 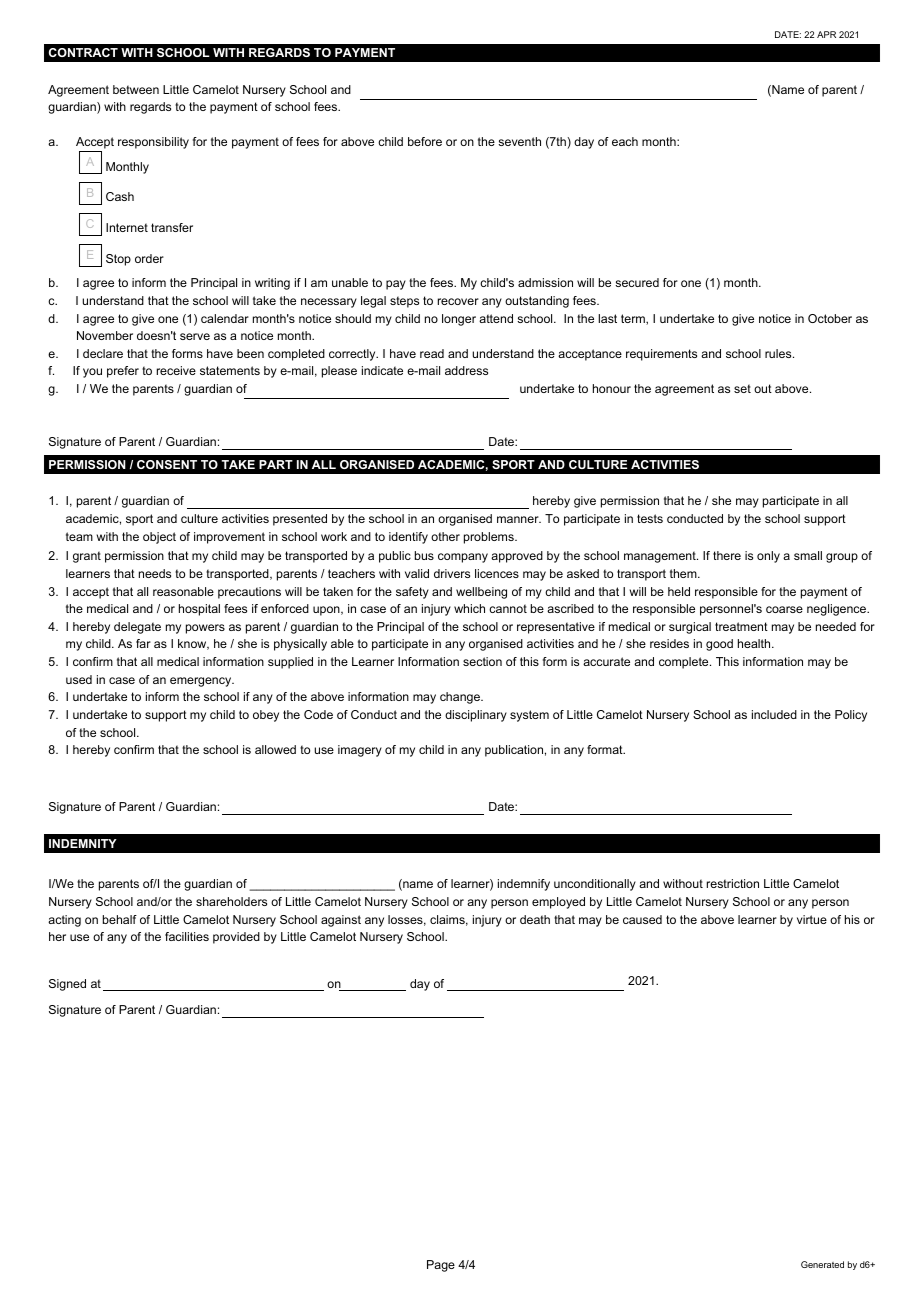 What do you see at coordinates (143, 643) in the screenshot?
I see `far` at bounding box center [143, 643].
